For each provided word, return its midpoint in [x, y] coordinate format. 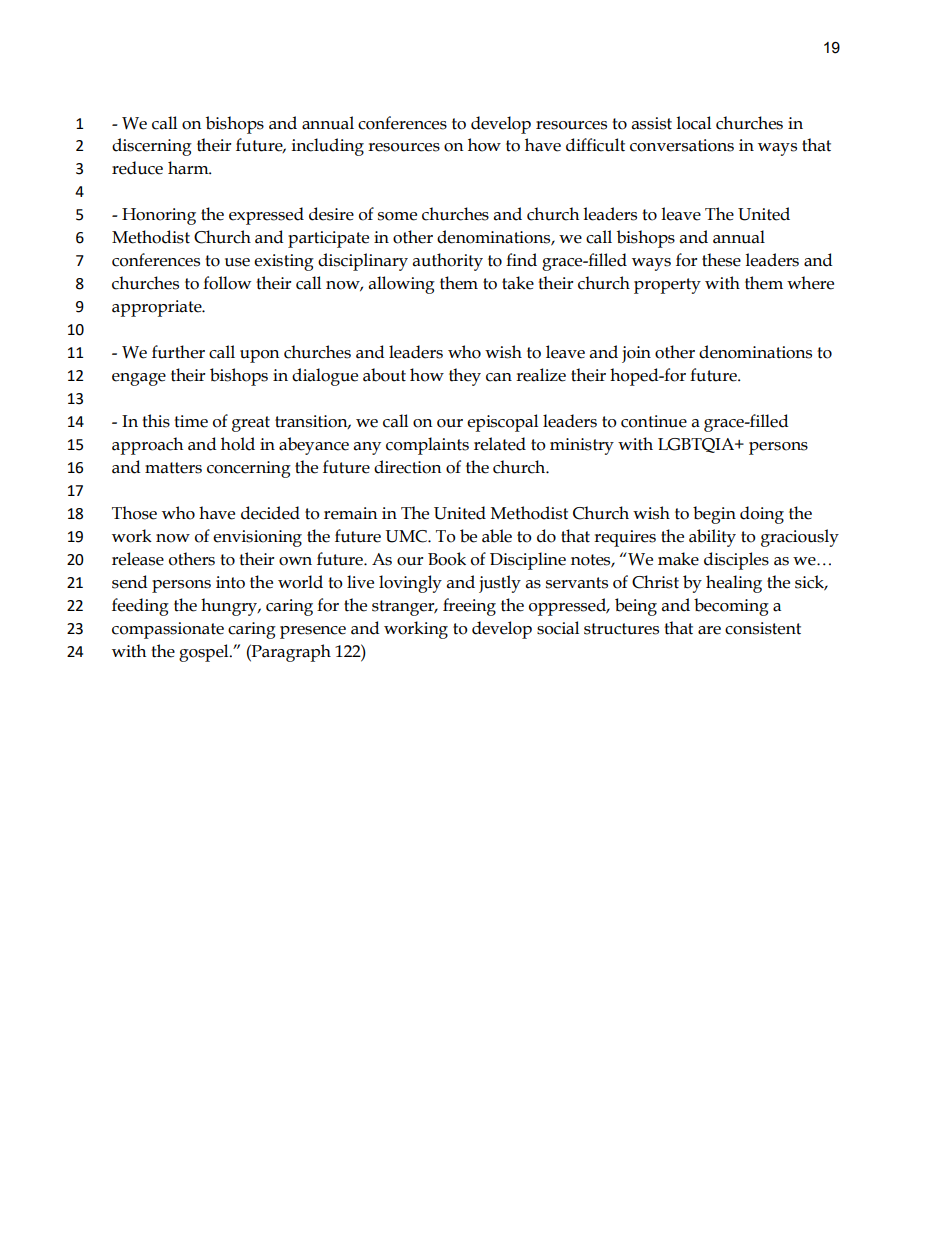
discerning [152, 147]
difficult [595, 145]
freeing [469, 607]
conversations [682, 145]
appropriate [158, 308]
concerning [249, 469]
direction [408, 467]
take [518, 283]
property [667, 286]
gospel [205, 653]
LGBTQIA [697, 445]
